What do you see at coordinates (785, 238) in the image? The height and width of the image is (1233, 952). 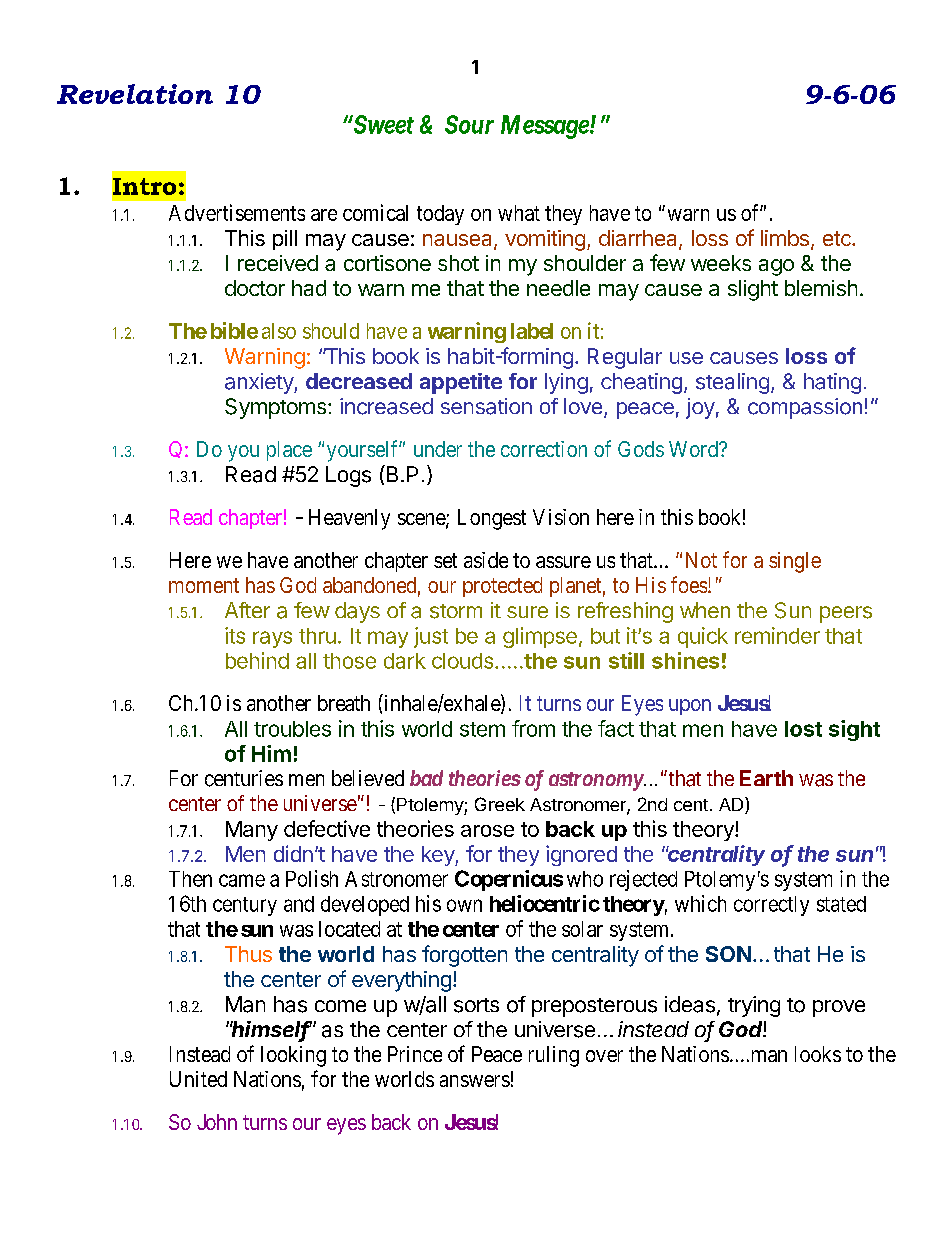 I see `limbs` at bounding box center [785, 238].
